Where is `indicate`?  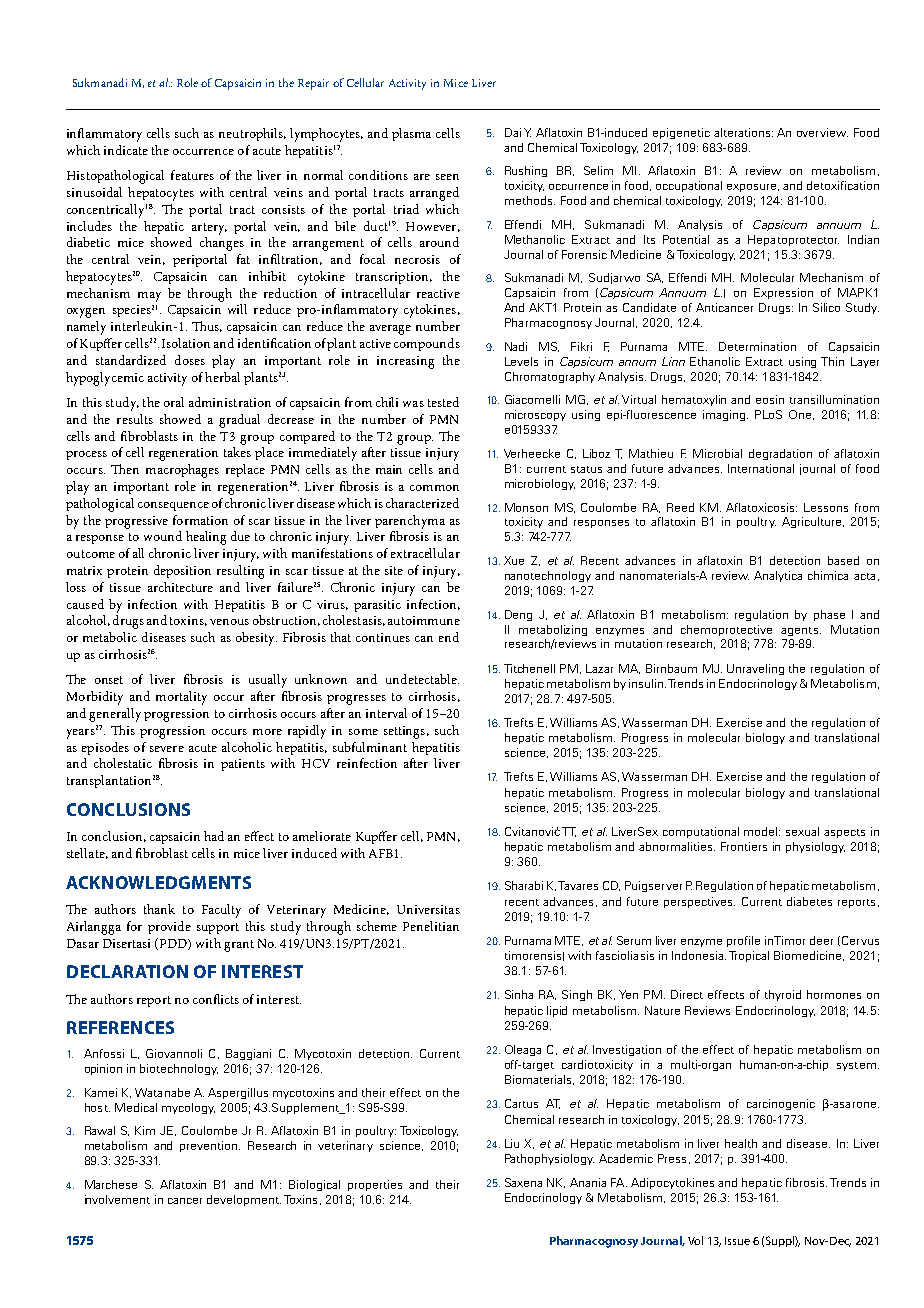 indicate is located at coordinates (126, 150).
